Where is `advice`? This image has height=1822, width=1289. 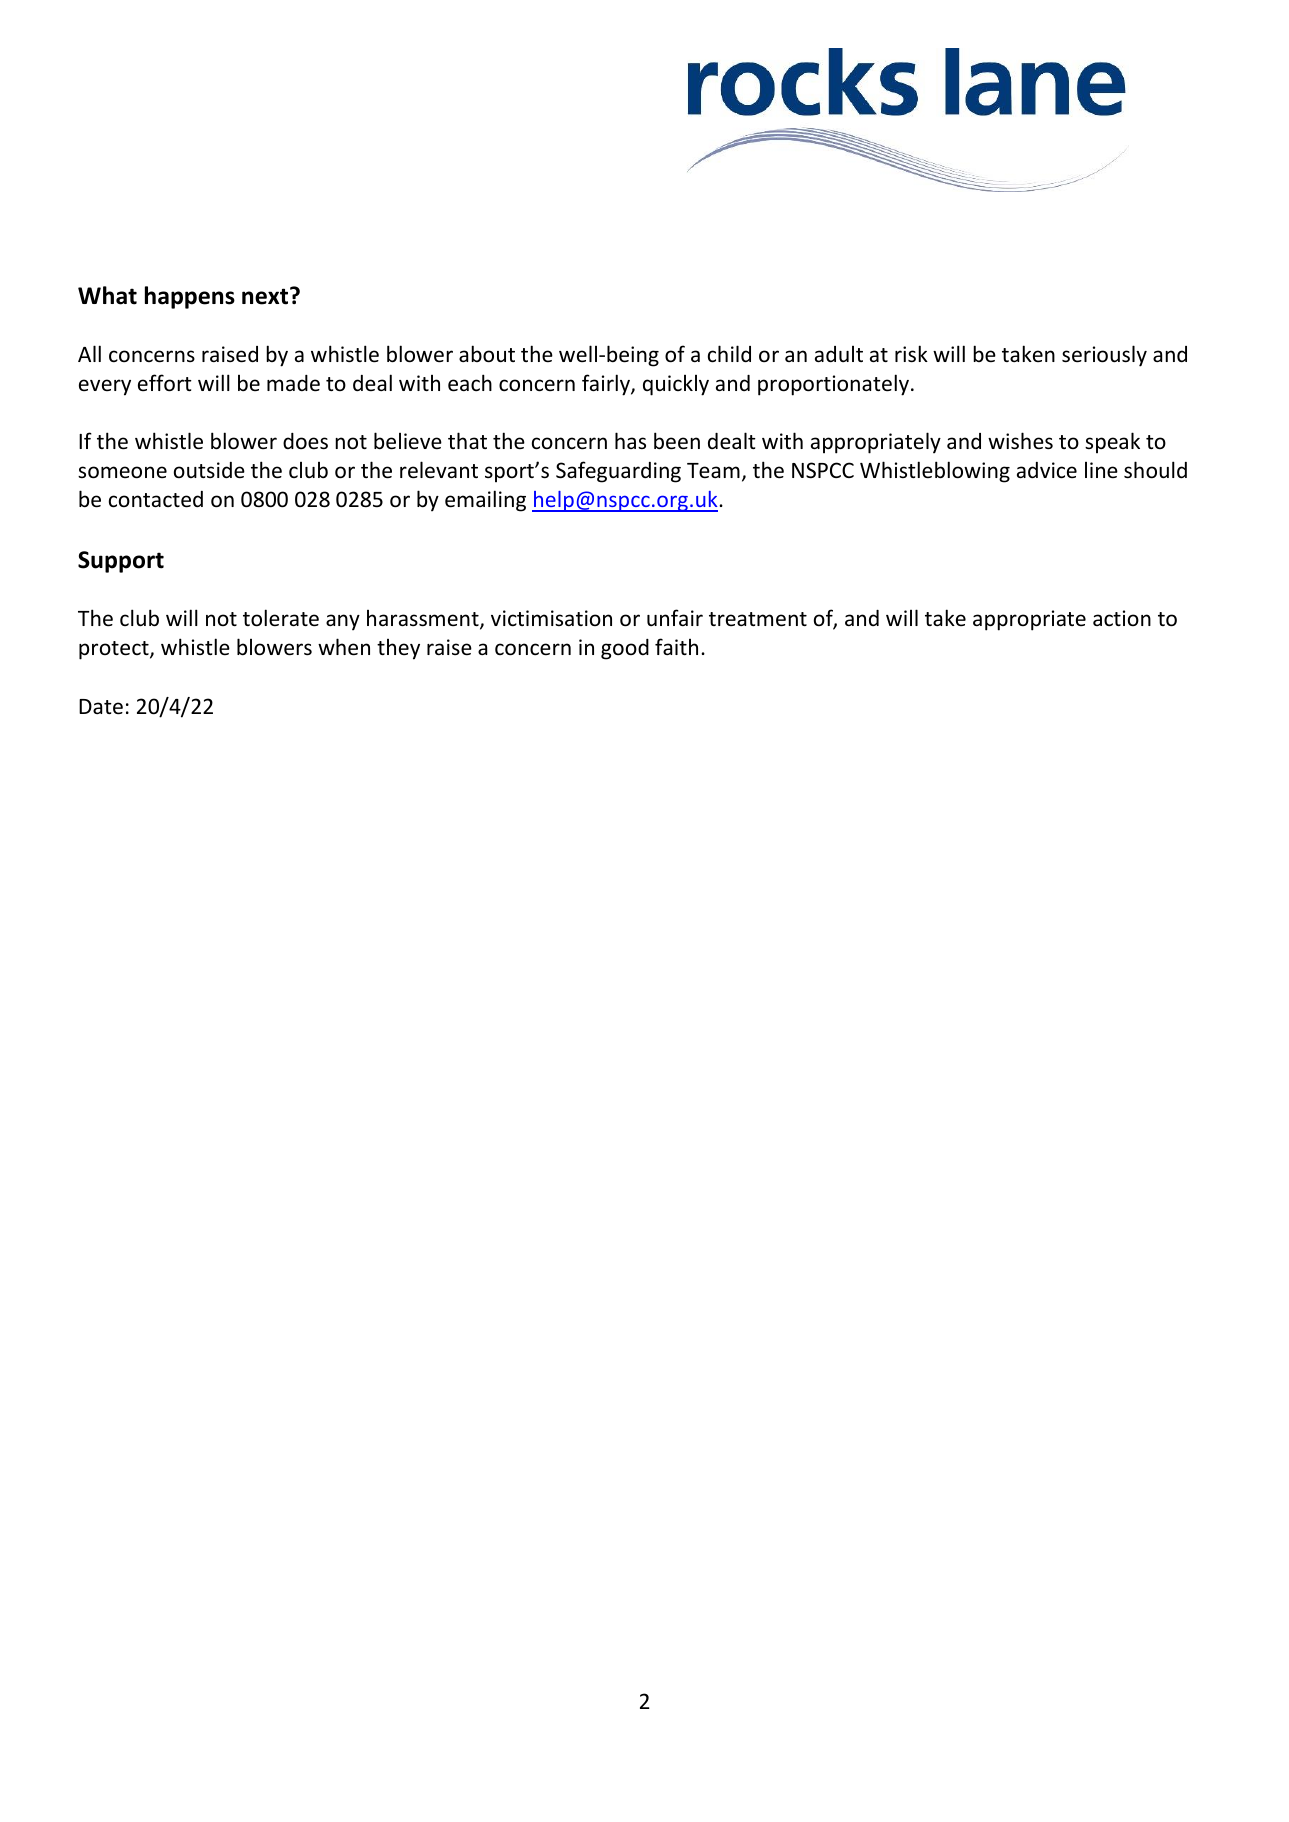
advice is located at coordinates (1047, 470).
